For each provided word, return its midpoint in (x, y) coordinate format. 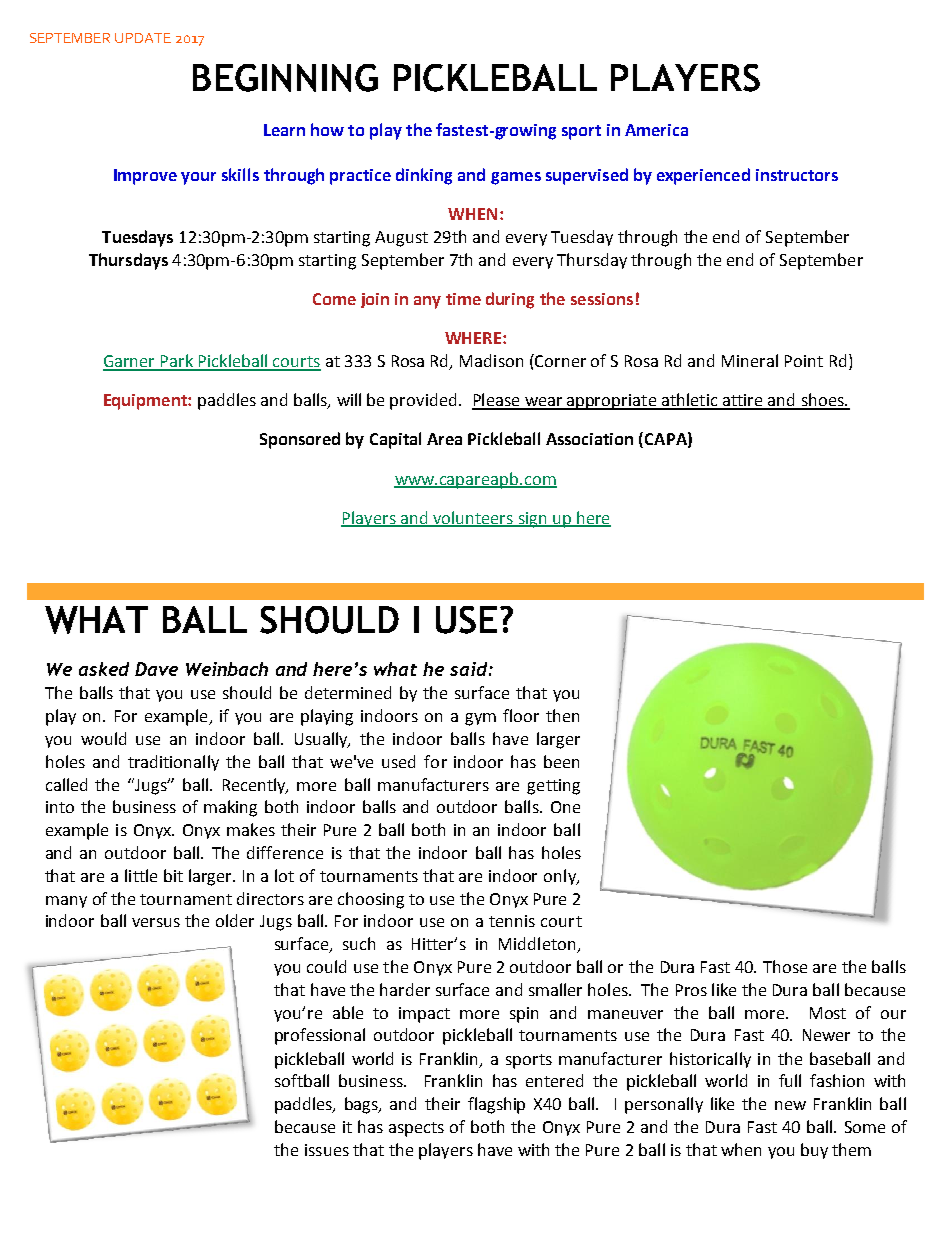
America (656, 130)
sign (532, 520)
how (327, 129)
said (470, 669)
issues (327, 1150)
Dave (156, 669)
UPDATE (143, 38)
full (790, 1080)
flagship (496, 1105)
